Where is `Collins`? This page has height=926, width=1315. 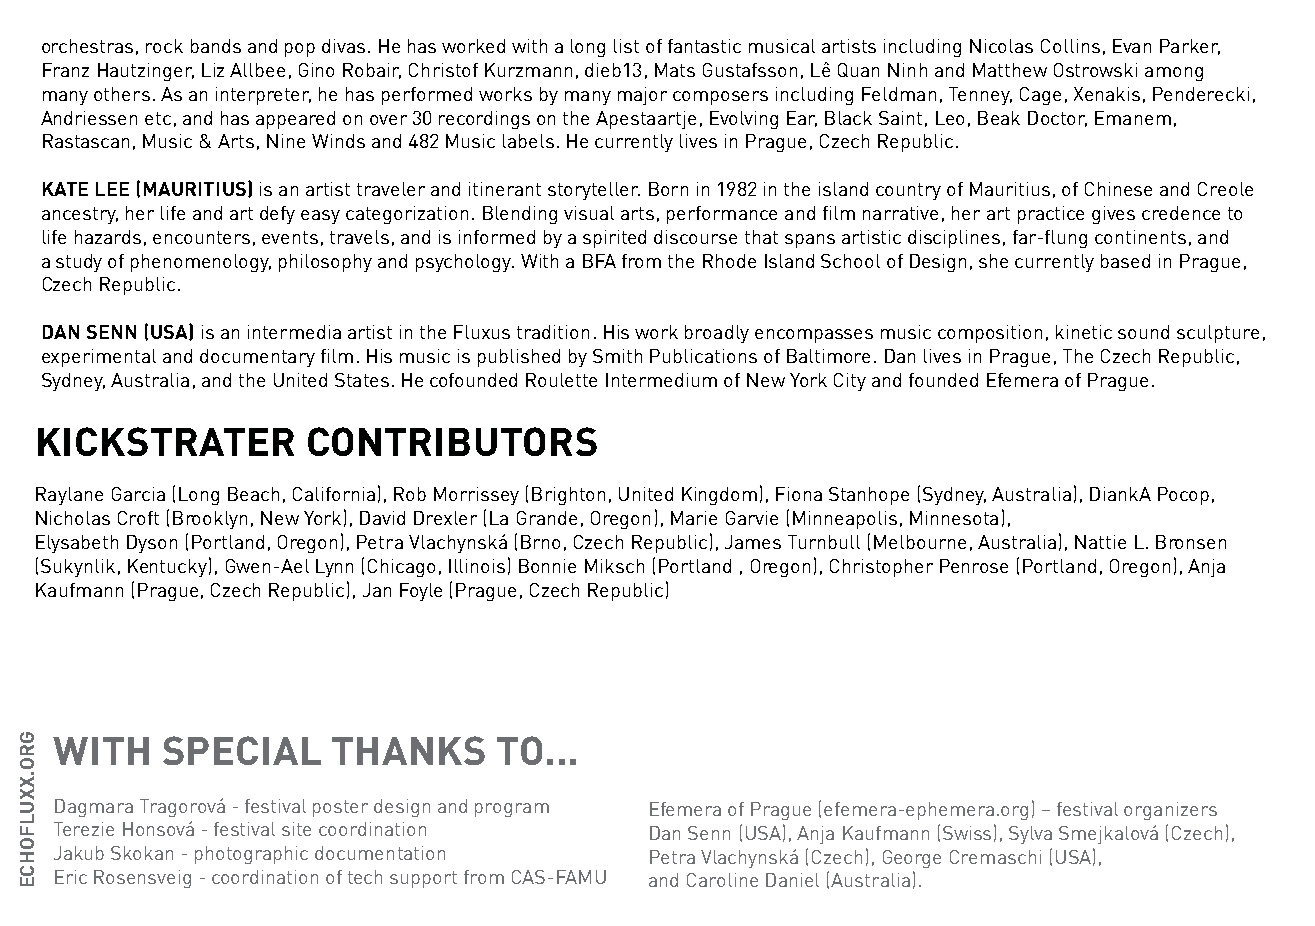 Collins is located at coordinates (1070, 46).
